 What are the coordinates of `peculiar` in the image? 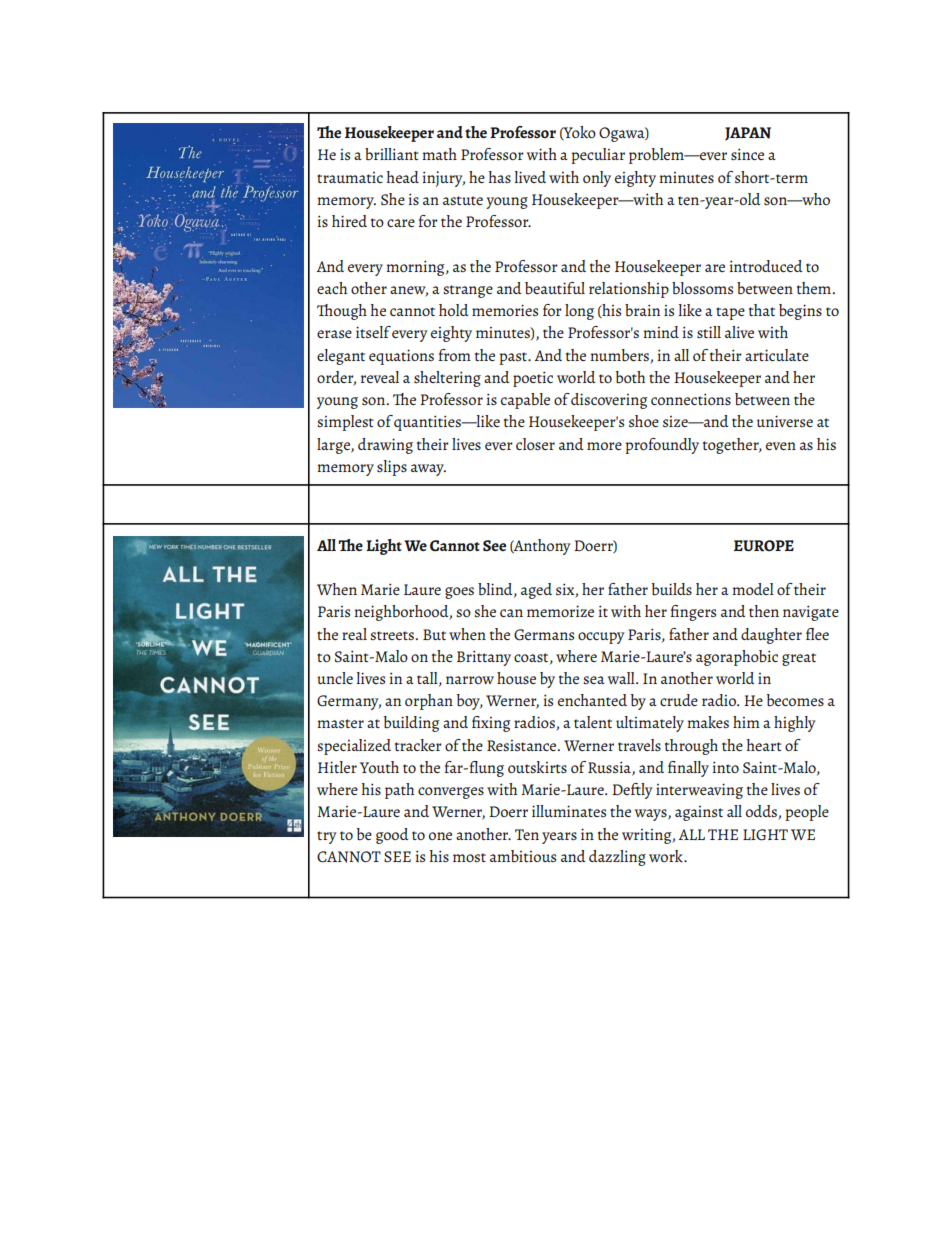 It's located at (598, 156).
